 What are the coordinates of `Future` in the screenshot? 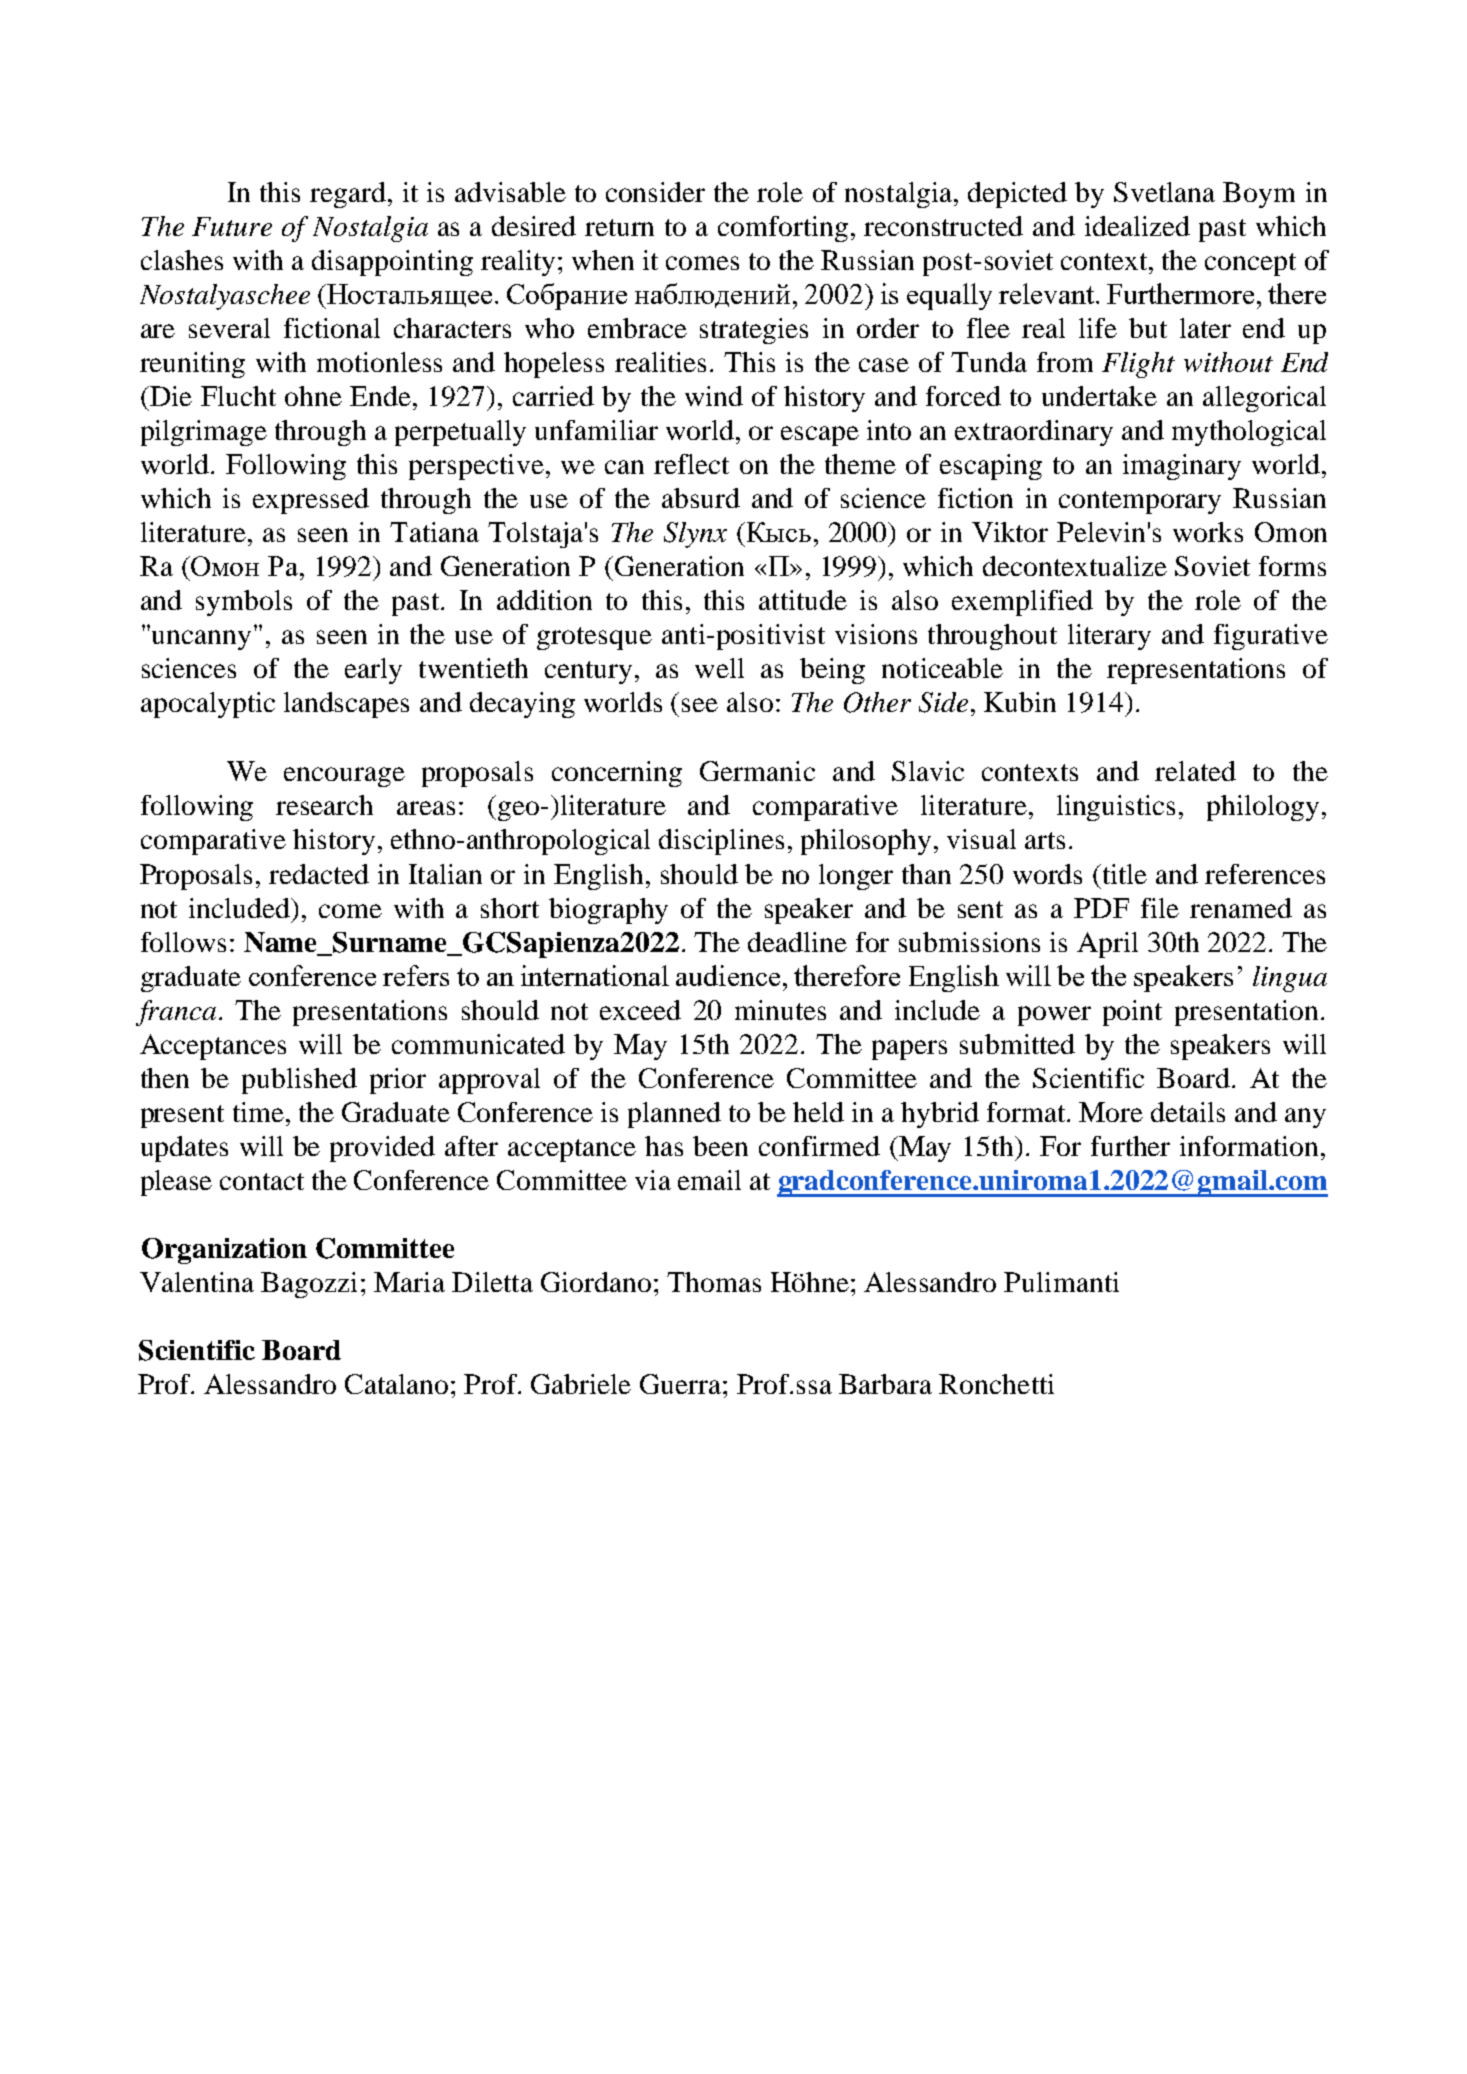 It's located at (232, 226).
